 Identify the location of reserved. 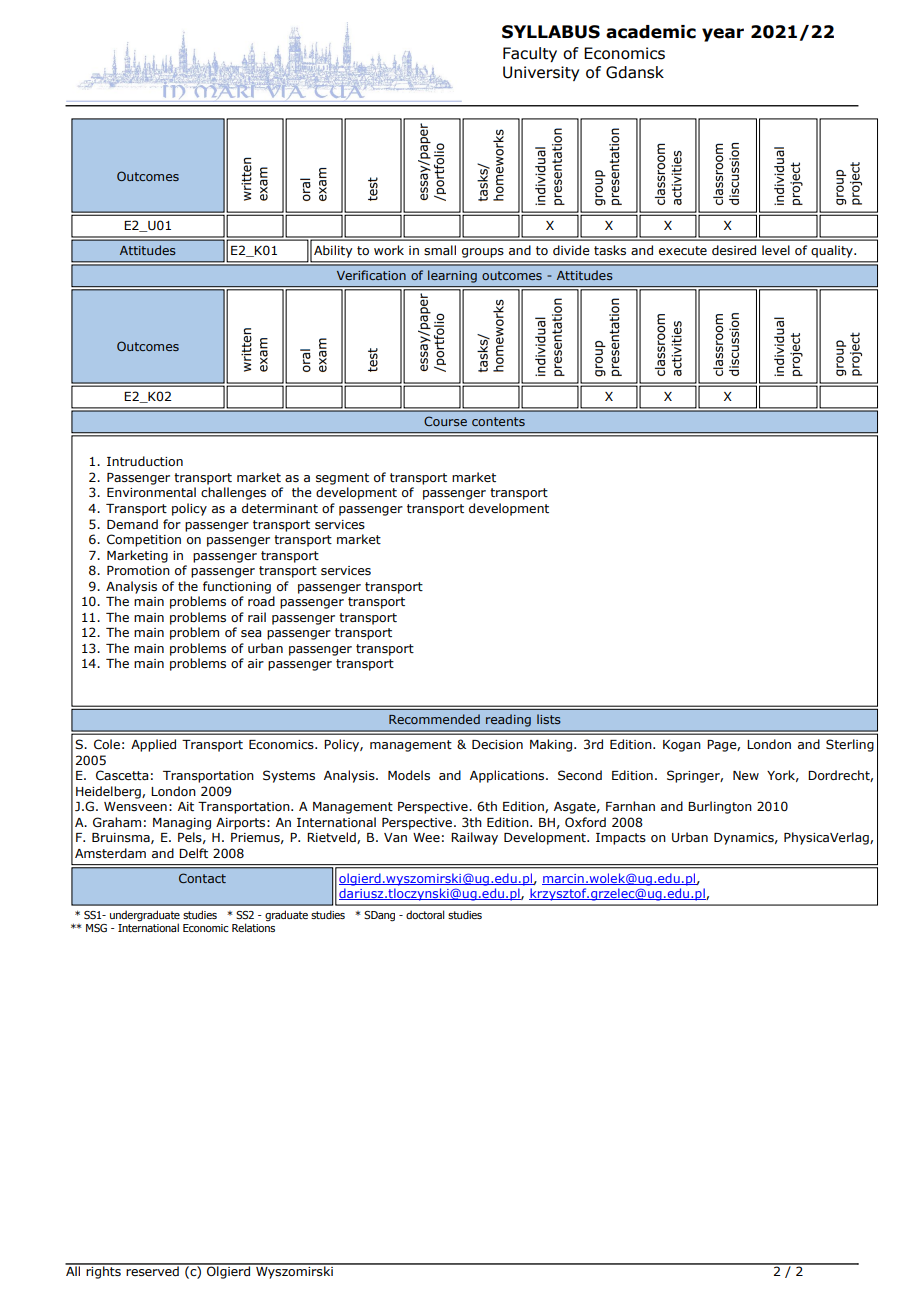
(152, 1270).
